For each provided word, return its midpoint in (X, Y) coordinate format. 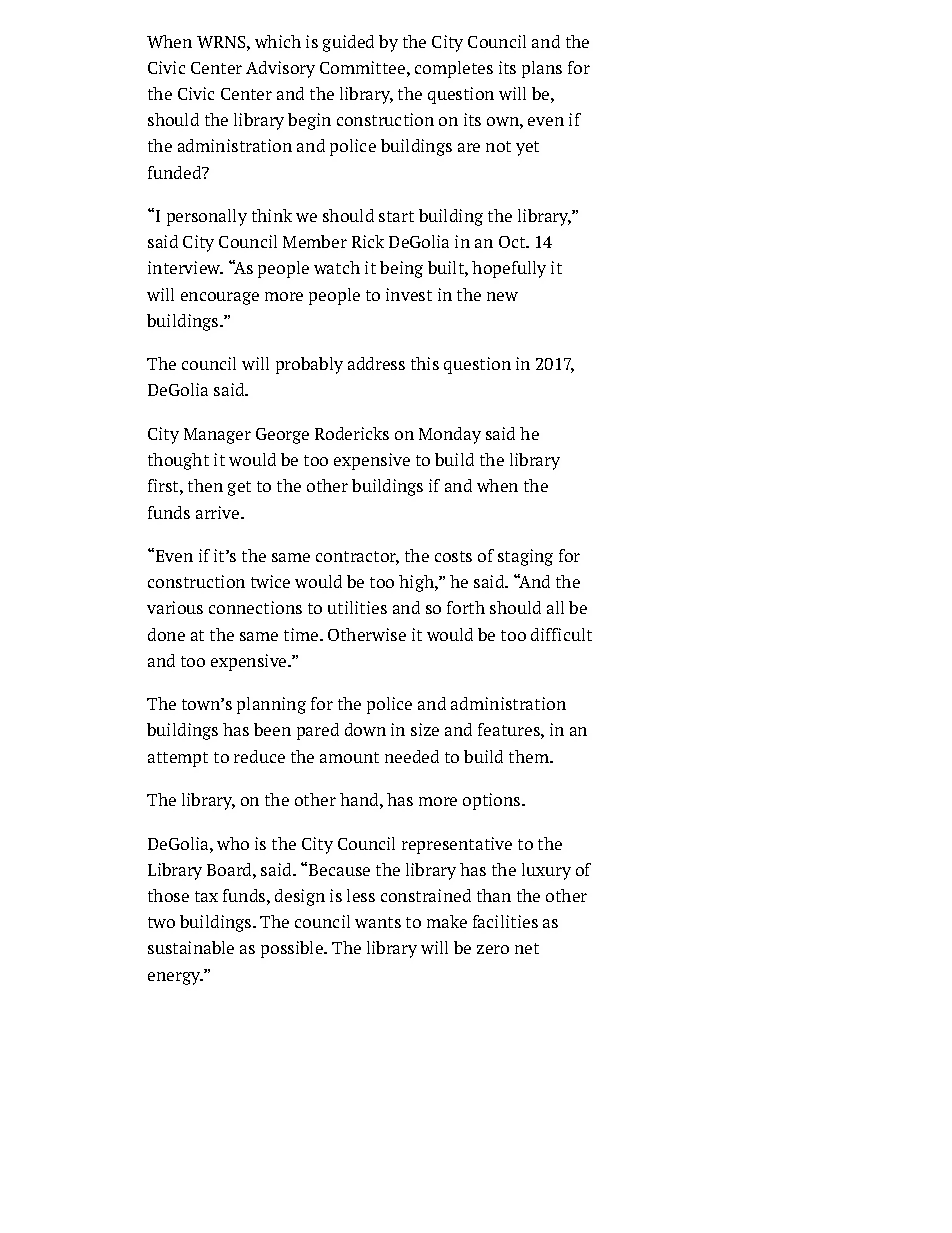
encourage (220, 298)
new (502, 296)
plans (542, 69)
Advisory (280, 69)
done (166, 634)
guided (348, 43)
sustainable (191, 947)
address (376, 363)
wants (378, 922)
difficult (561, 634)
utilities (357, 607)
